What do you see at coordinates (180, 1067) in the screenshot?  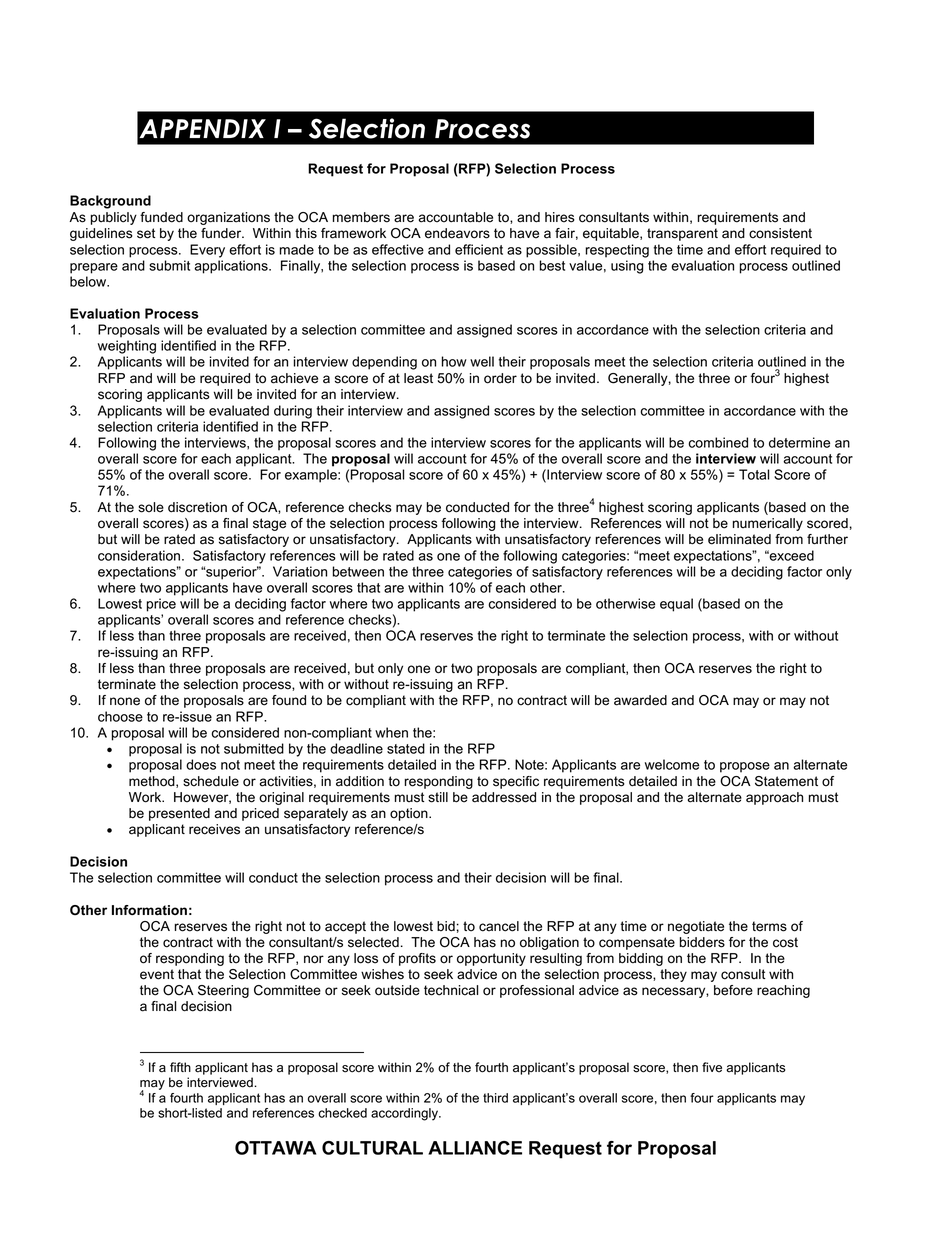 I see `fifth` at bounding box center [180, 1067].
